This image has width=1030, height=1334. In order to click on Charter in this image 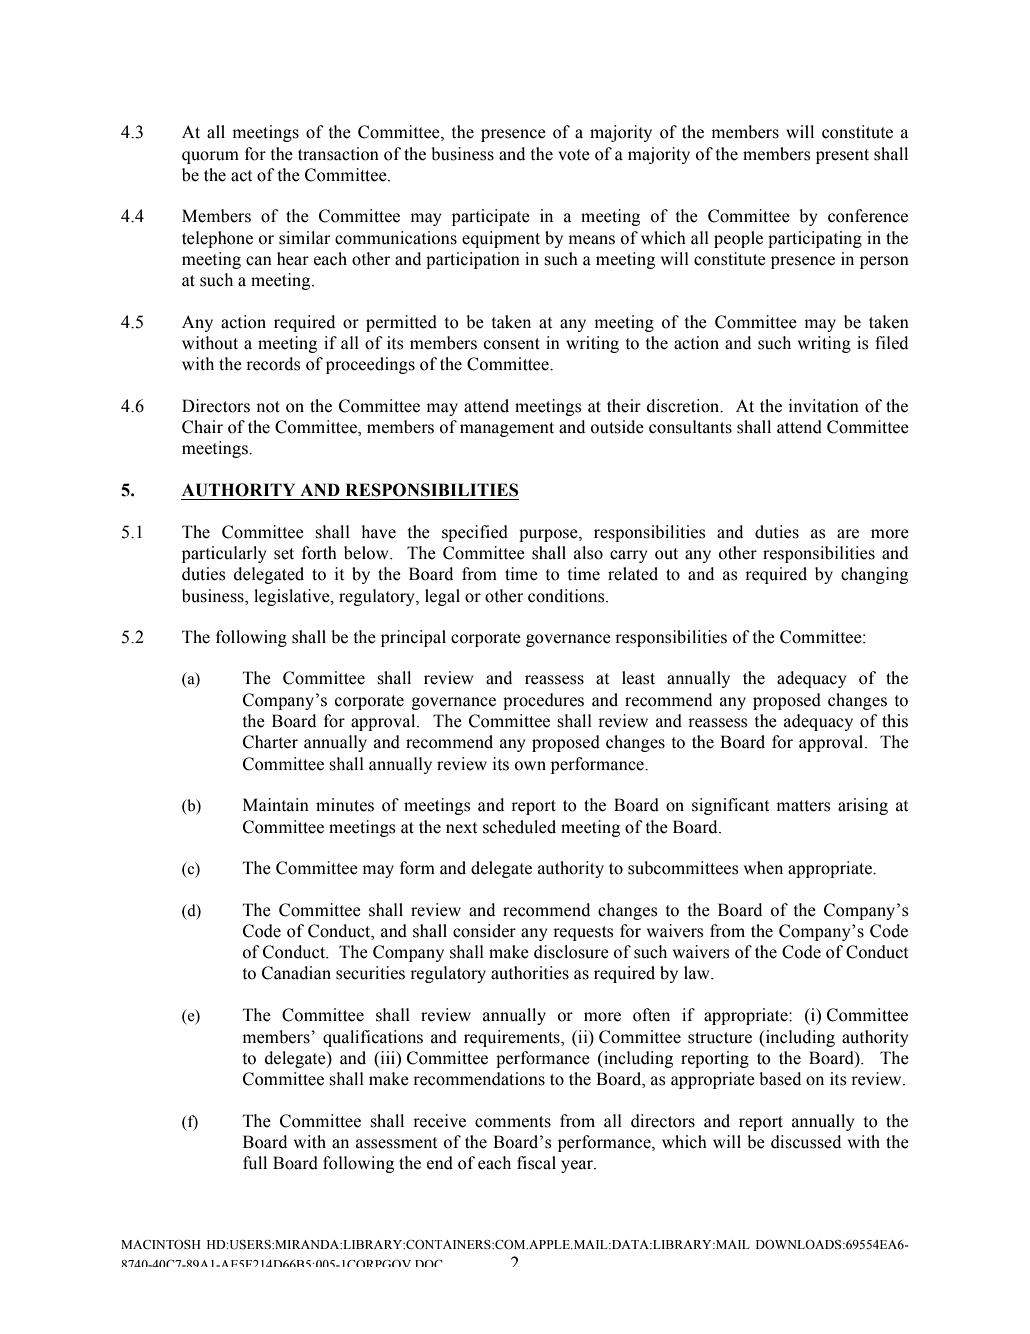, I will do `click(270, 742)`.
